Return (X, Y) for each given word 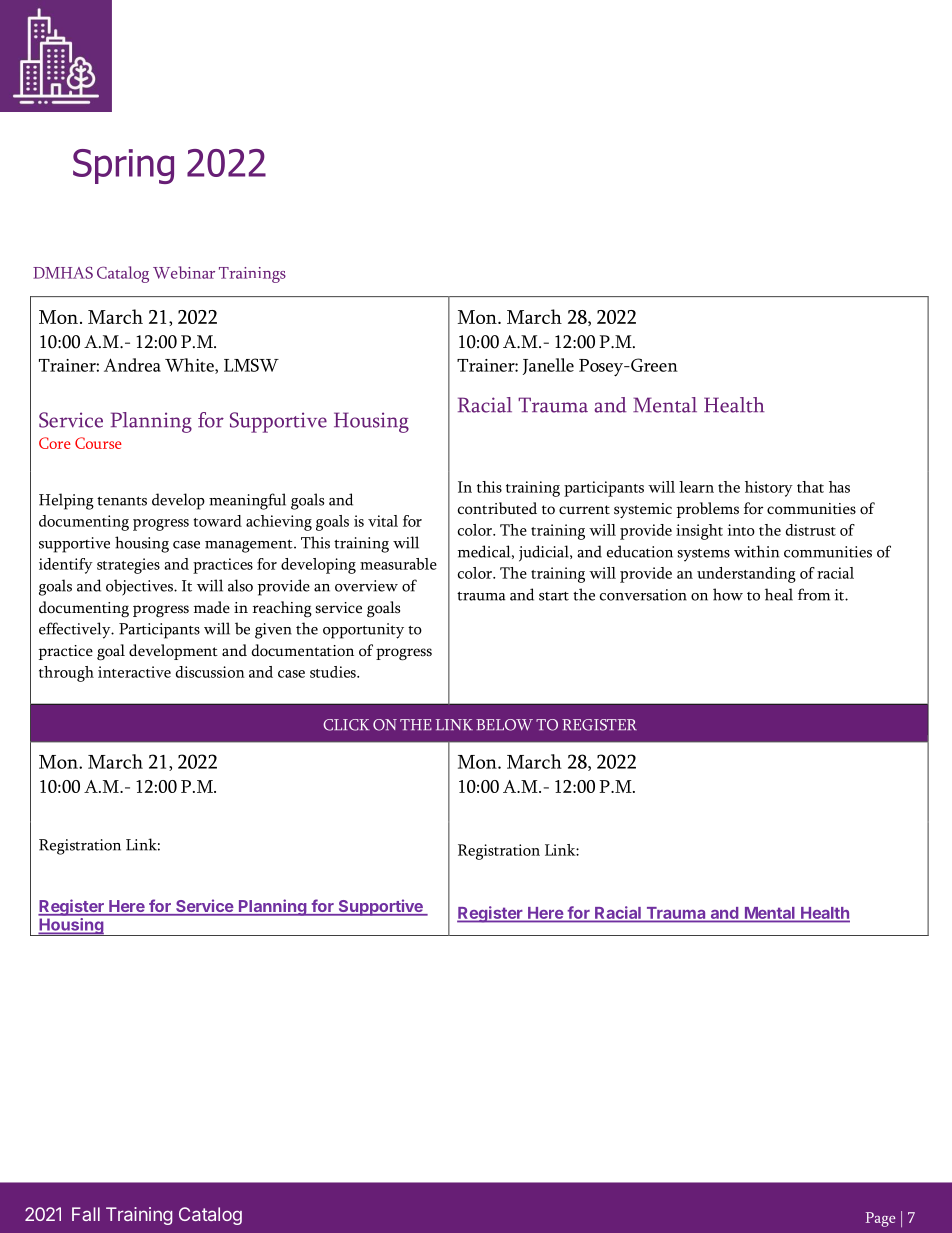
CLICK (346, 725)
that (810, 487)
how (728, 594)
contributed (497, 508)
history (769, 489)
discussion (210, 672)
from (814, 594)
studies (334, 672)
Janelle (548, 366)
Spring (123, 166)
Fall (86, 1214)
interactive (134, 672)
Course (98, 443)
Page (880, 1219)
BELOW (504, 725)
